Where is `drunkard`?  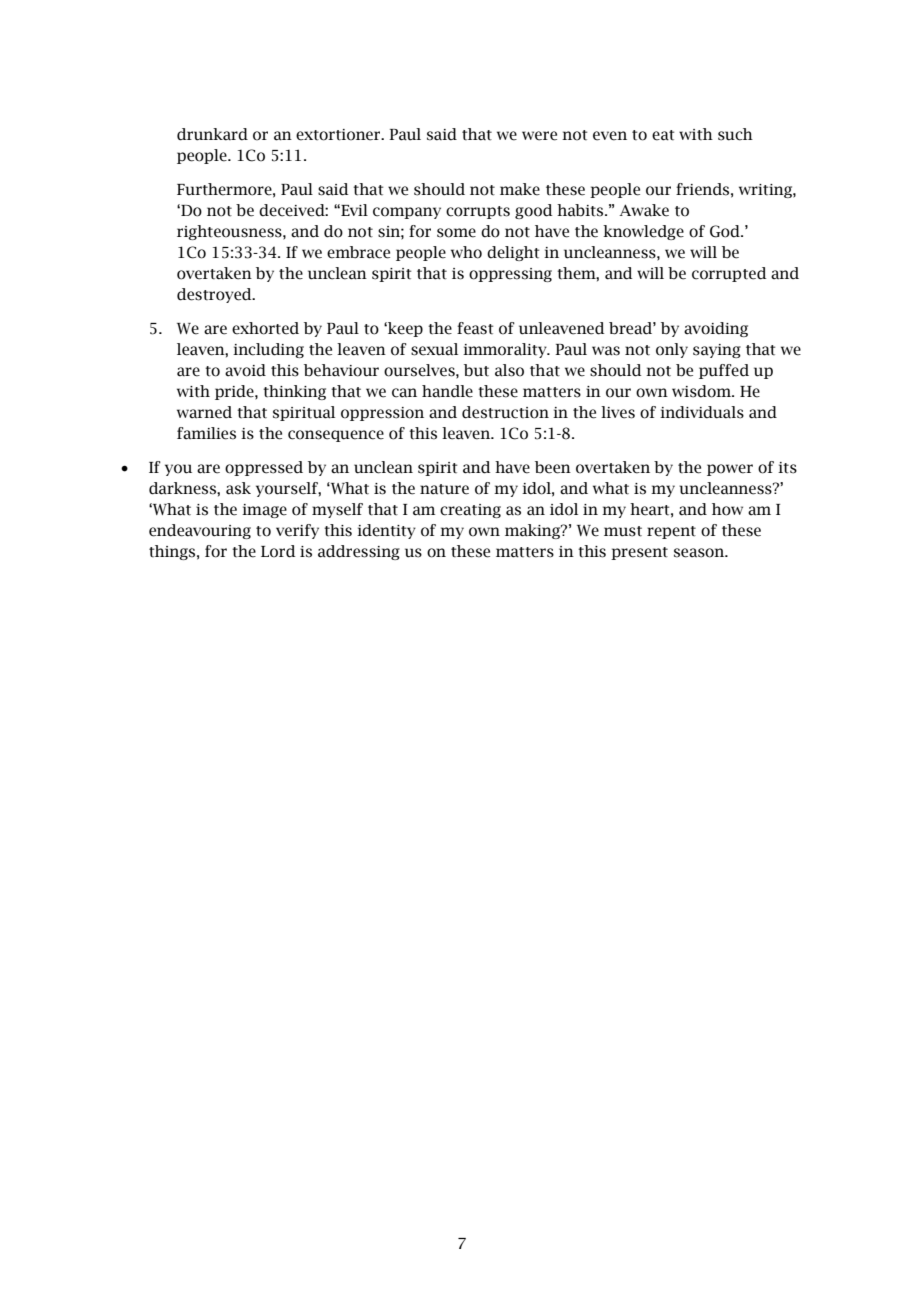 drunkard is located at coordinates (212, 134).
